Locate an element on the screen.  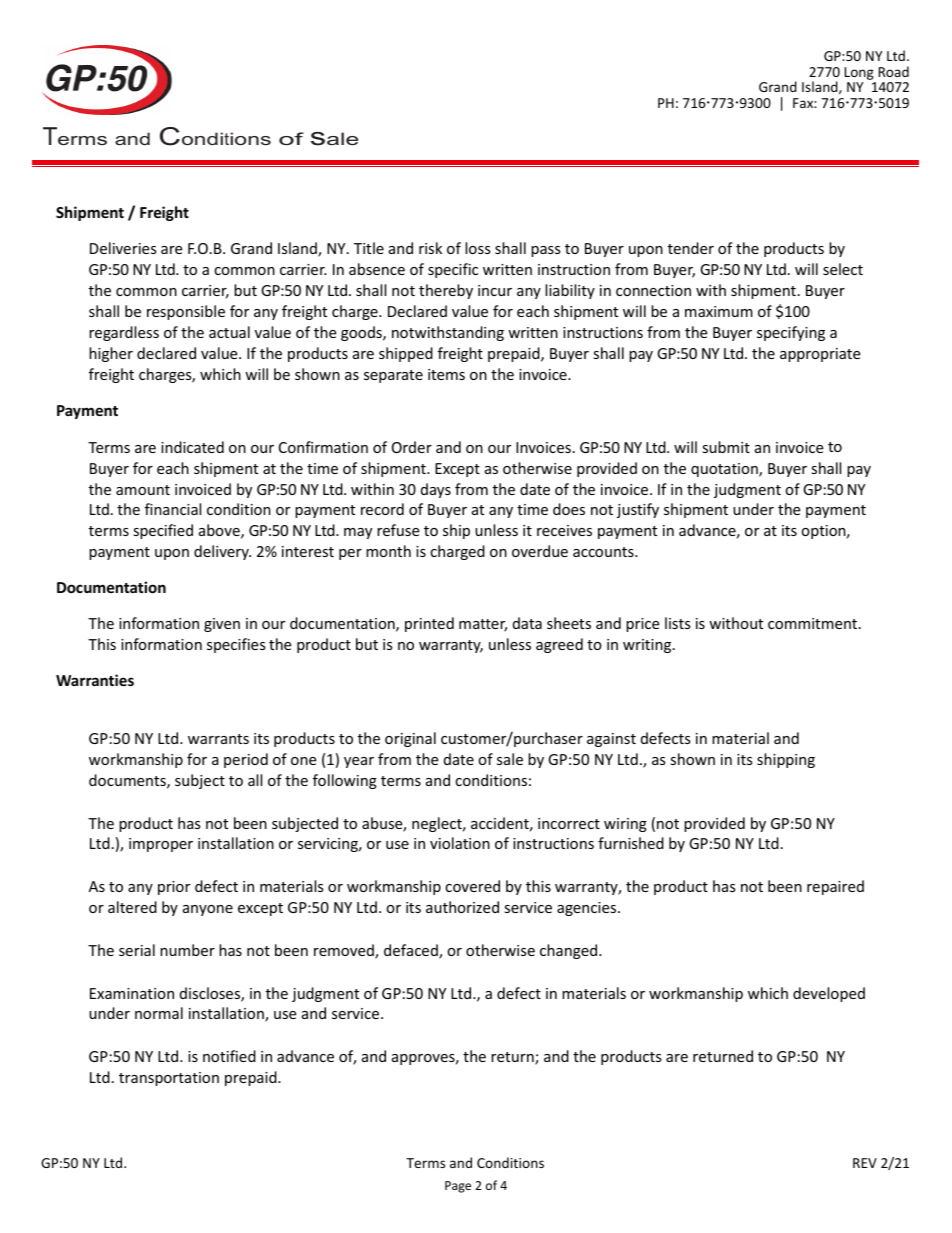
Deliveries is located at coordinates (123, 248).
